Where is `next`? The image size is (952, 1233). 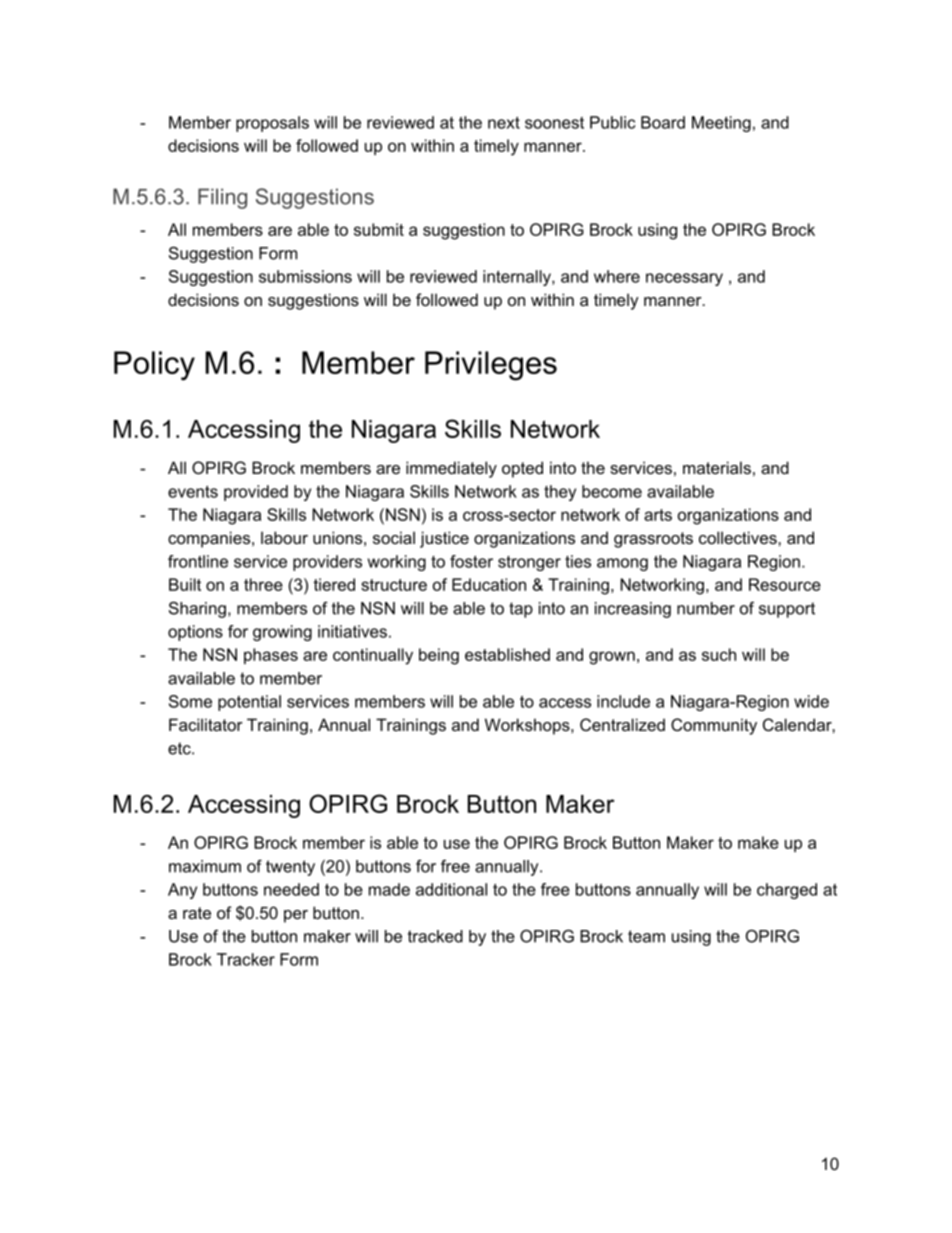 next is located at coordinates (504, 122).
